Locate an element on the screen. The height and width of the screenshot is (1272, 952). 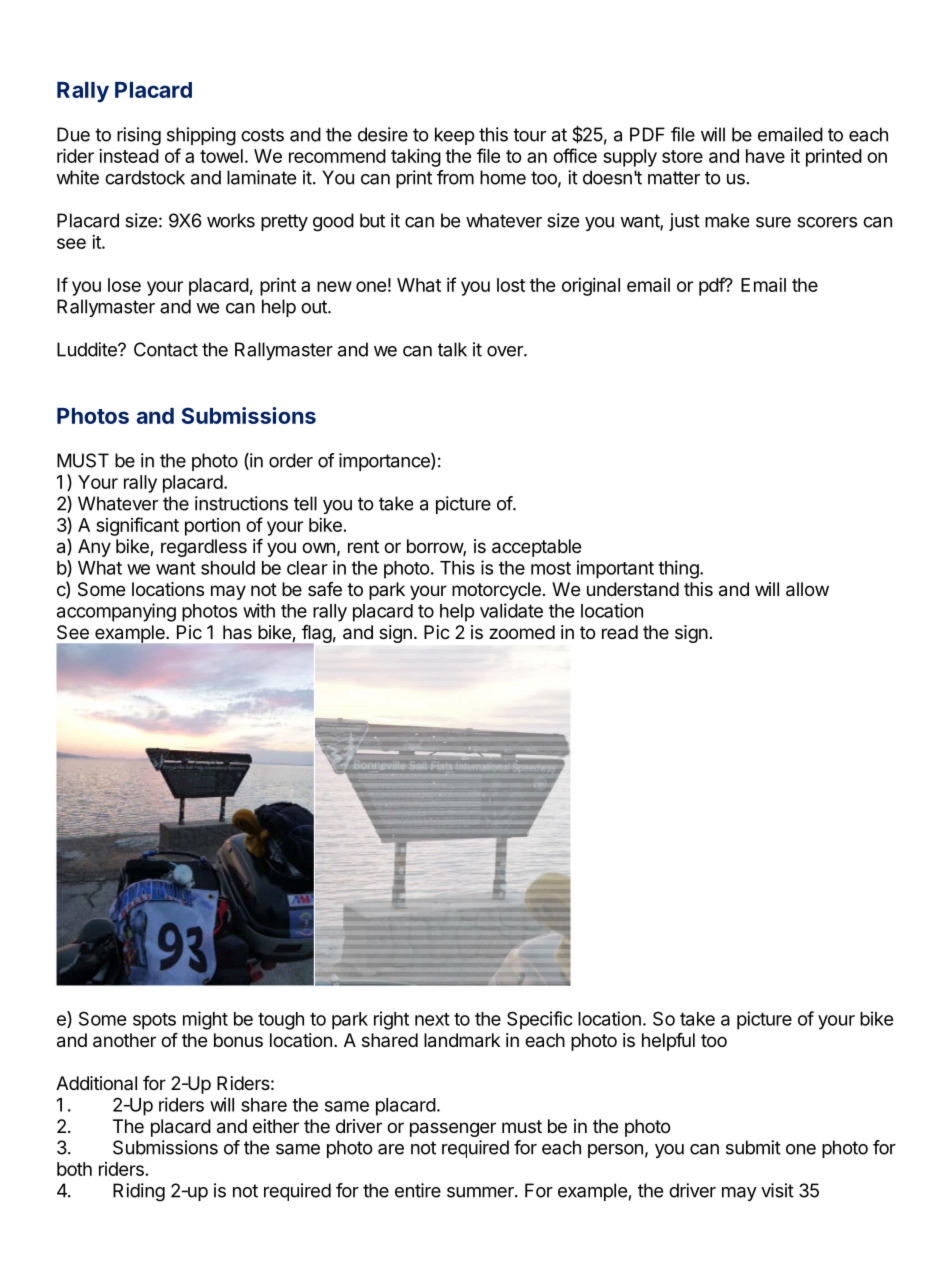
original is located at coordinates (591, 287).
